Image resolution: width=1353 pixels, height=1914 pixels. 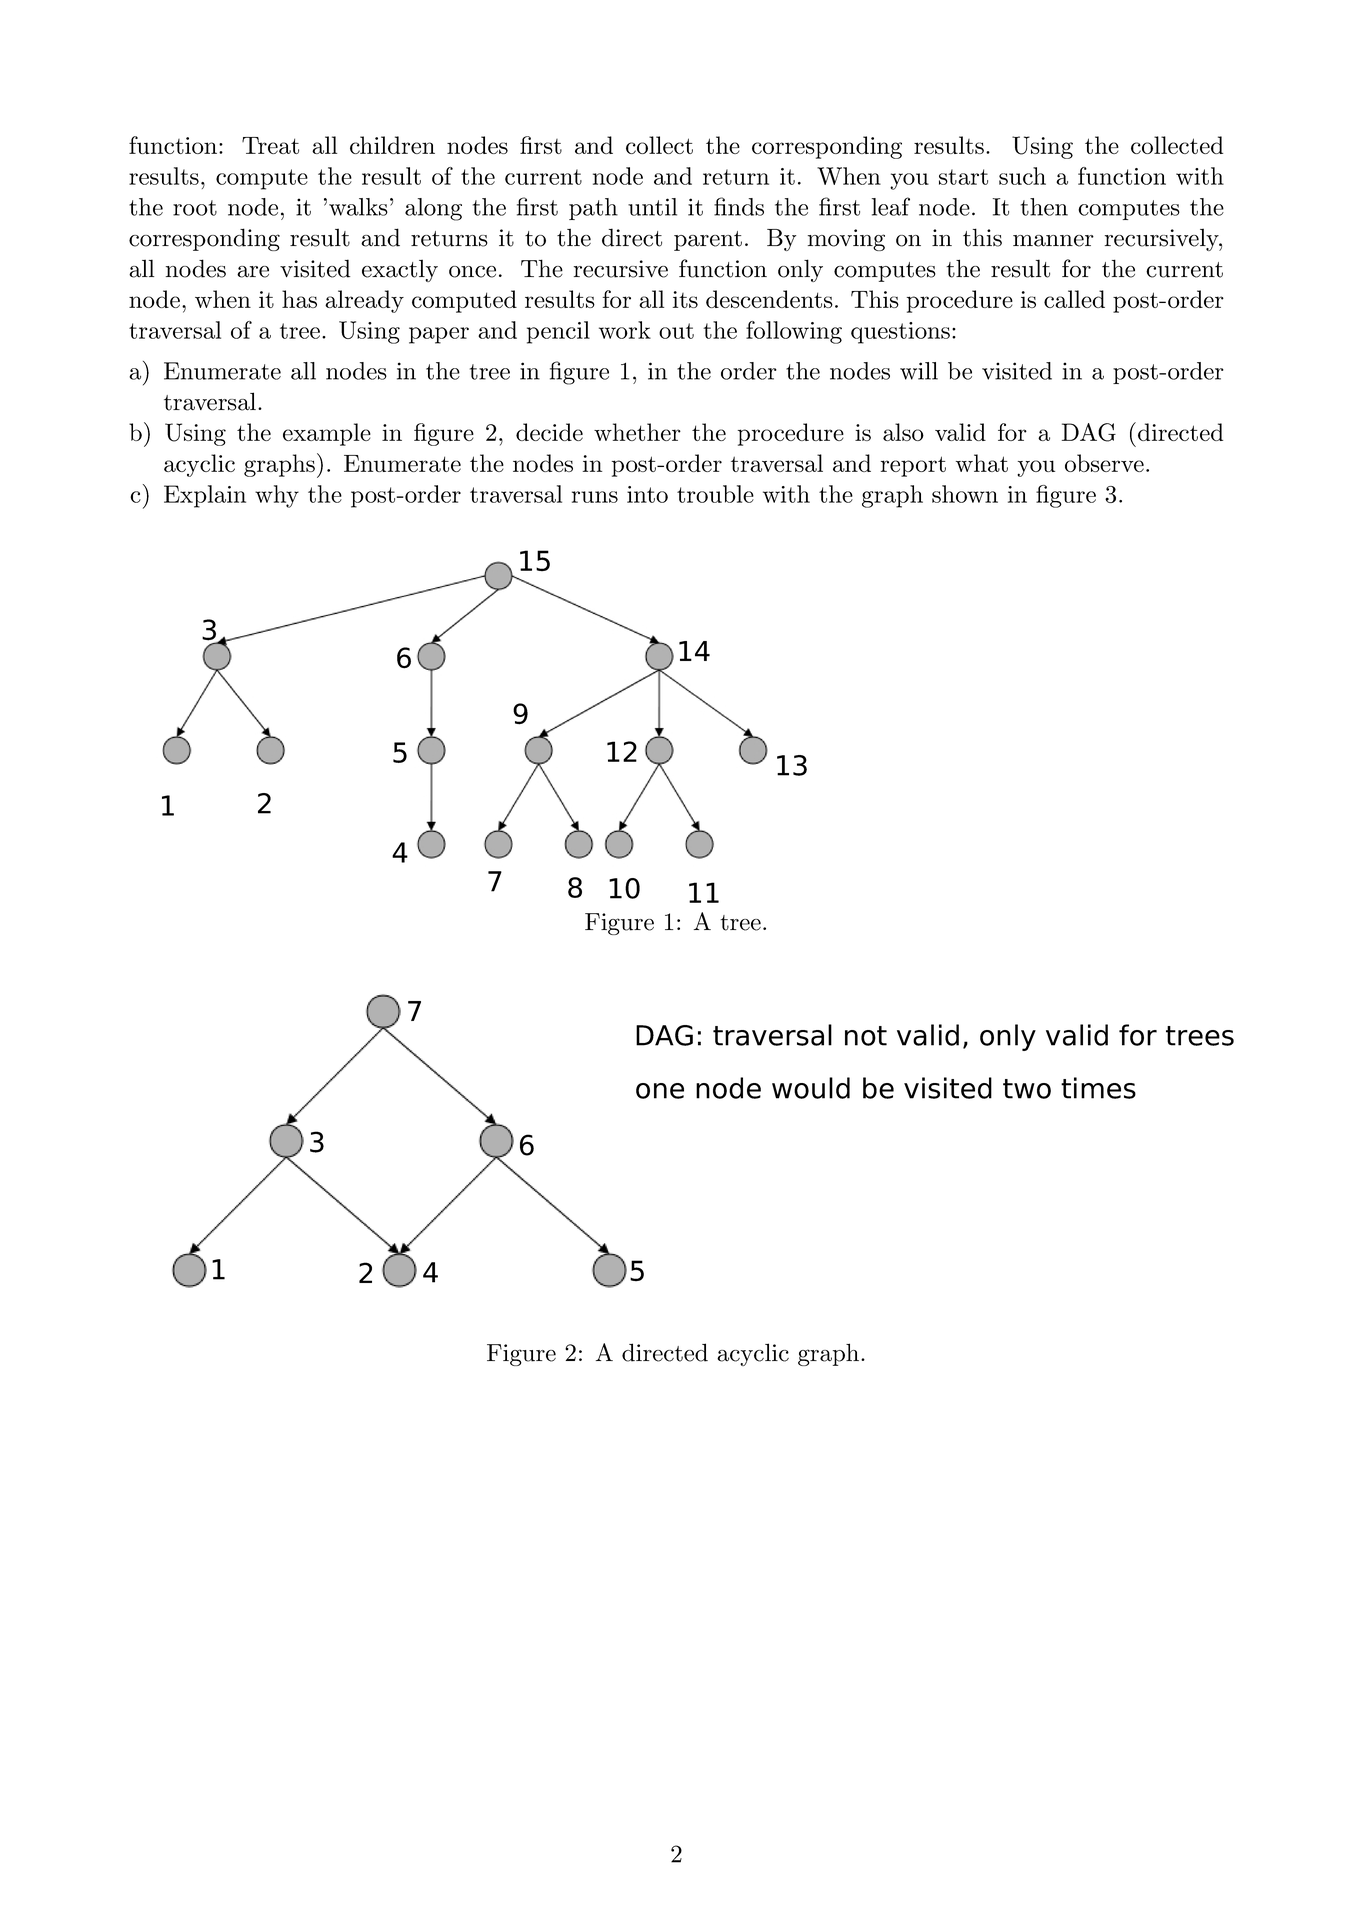 I want to click on Explain, so click(x=205, y=496).
